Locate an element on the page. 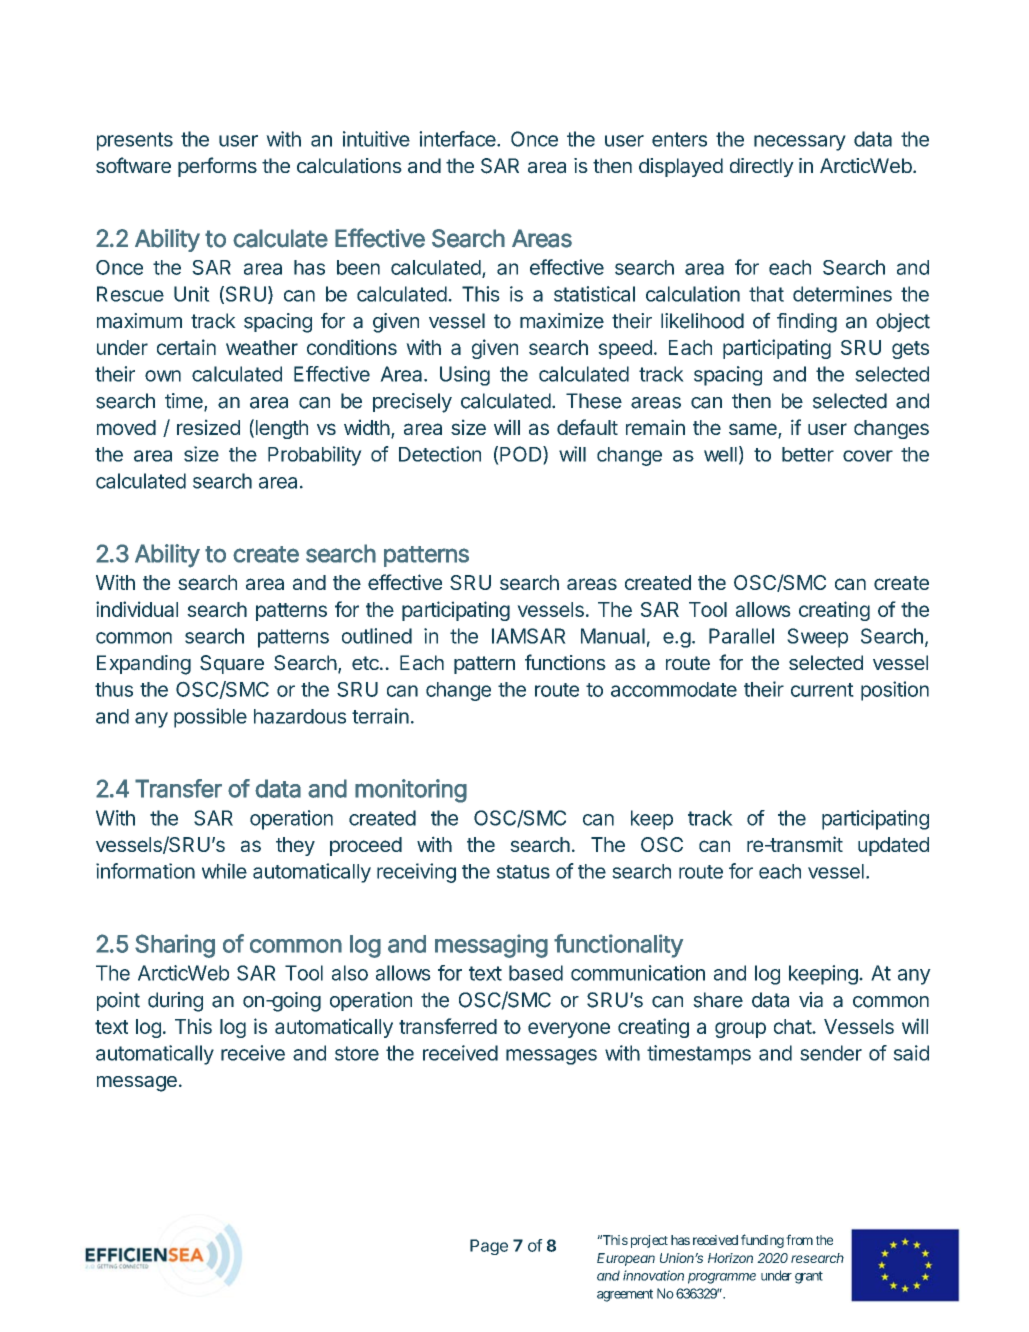  grant is located at coordinates (809, 1277).
